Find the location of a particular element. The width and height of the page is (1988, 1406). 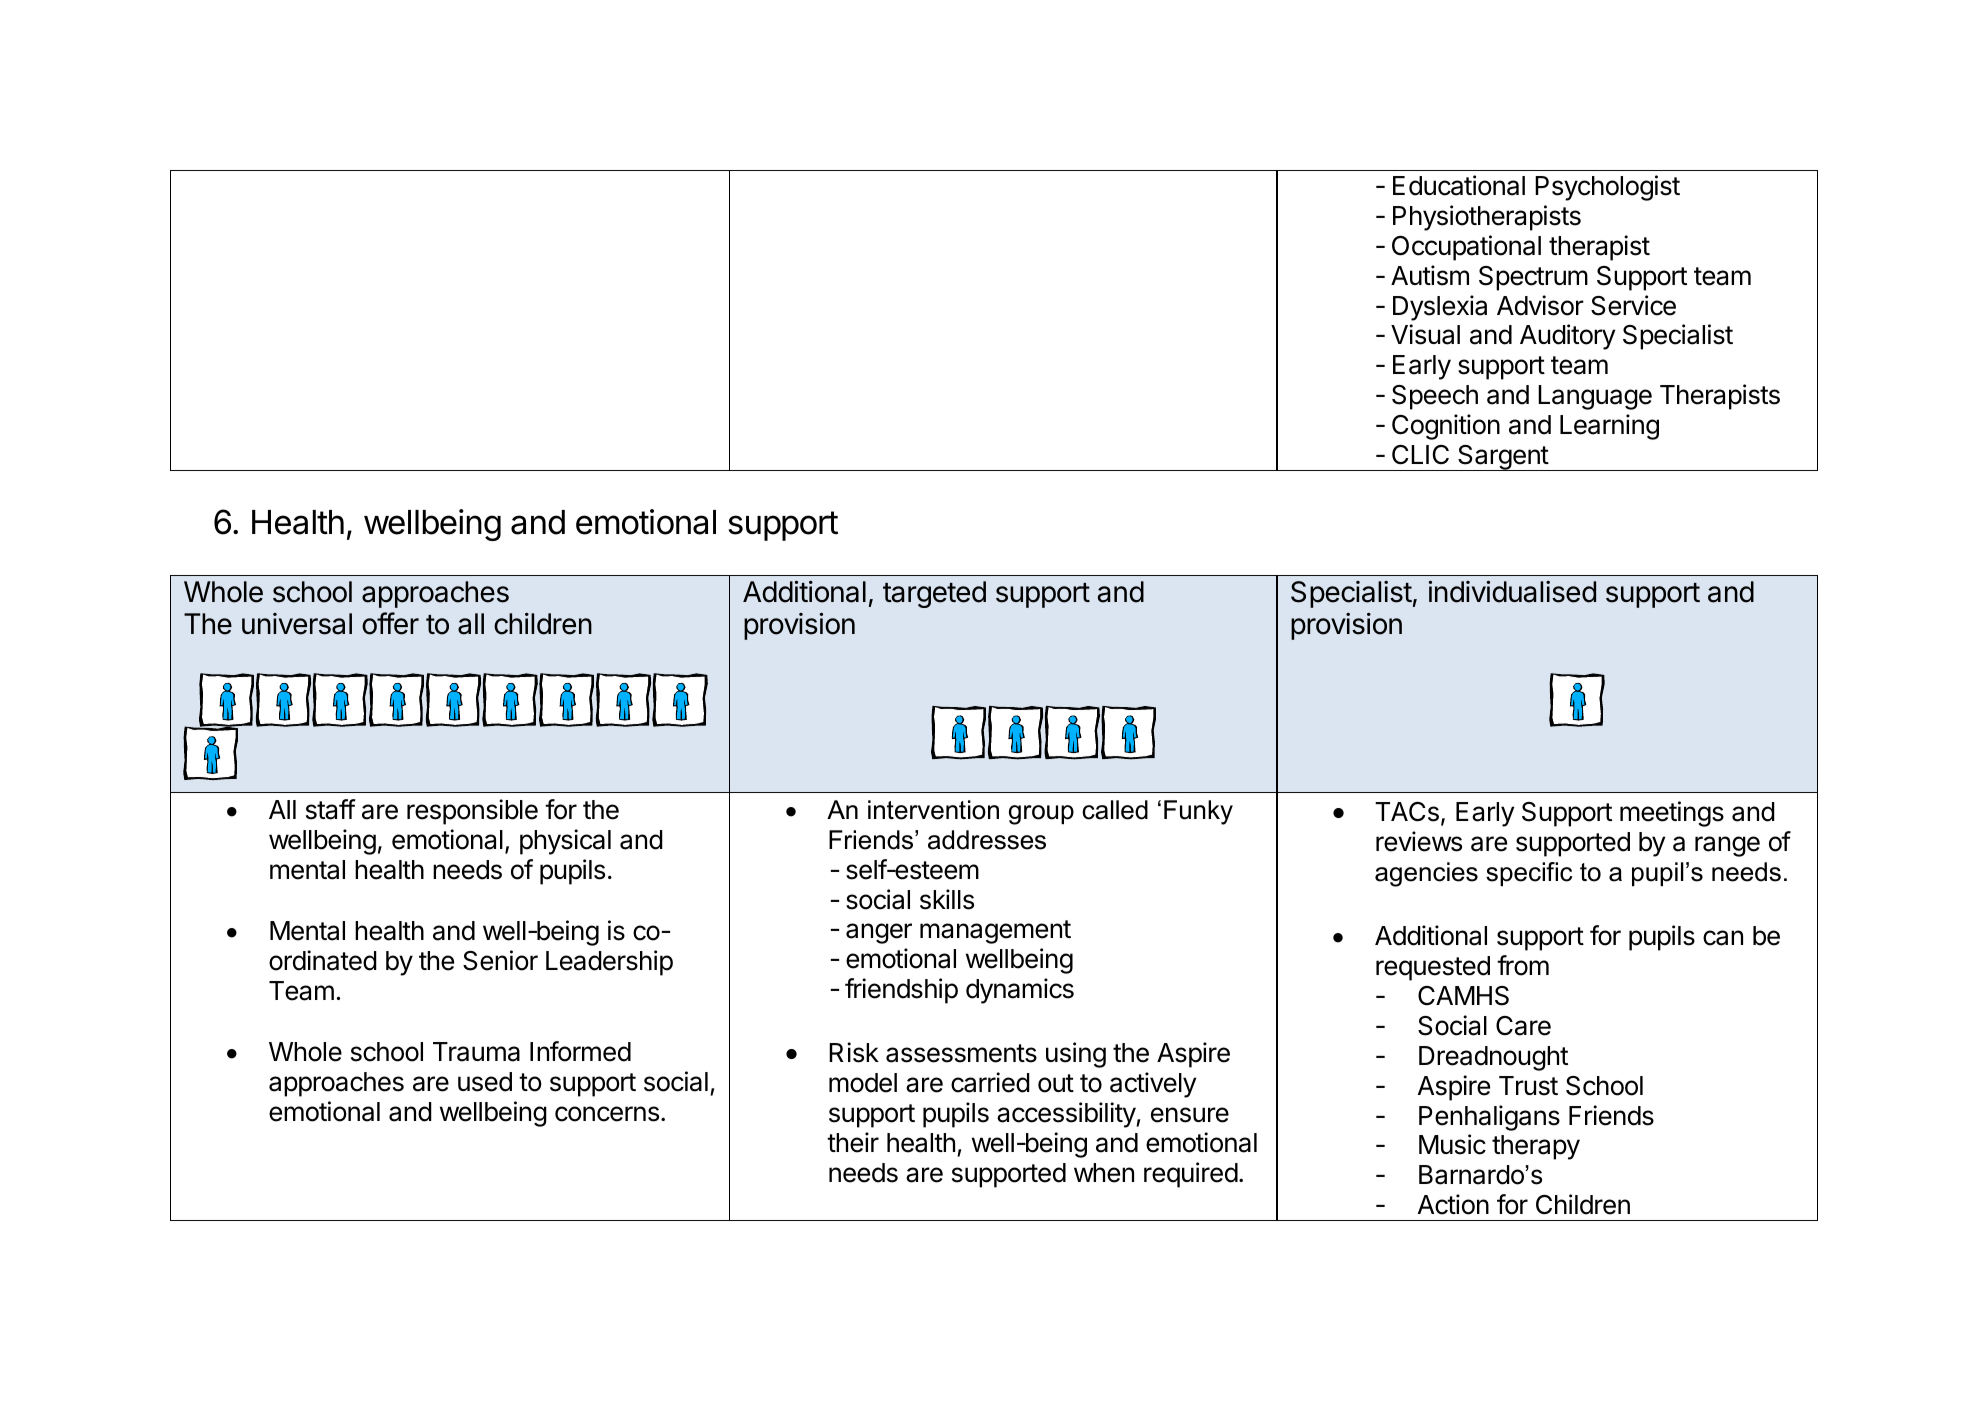

concerns is located at coordinates (607, 1114).
